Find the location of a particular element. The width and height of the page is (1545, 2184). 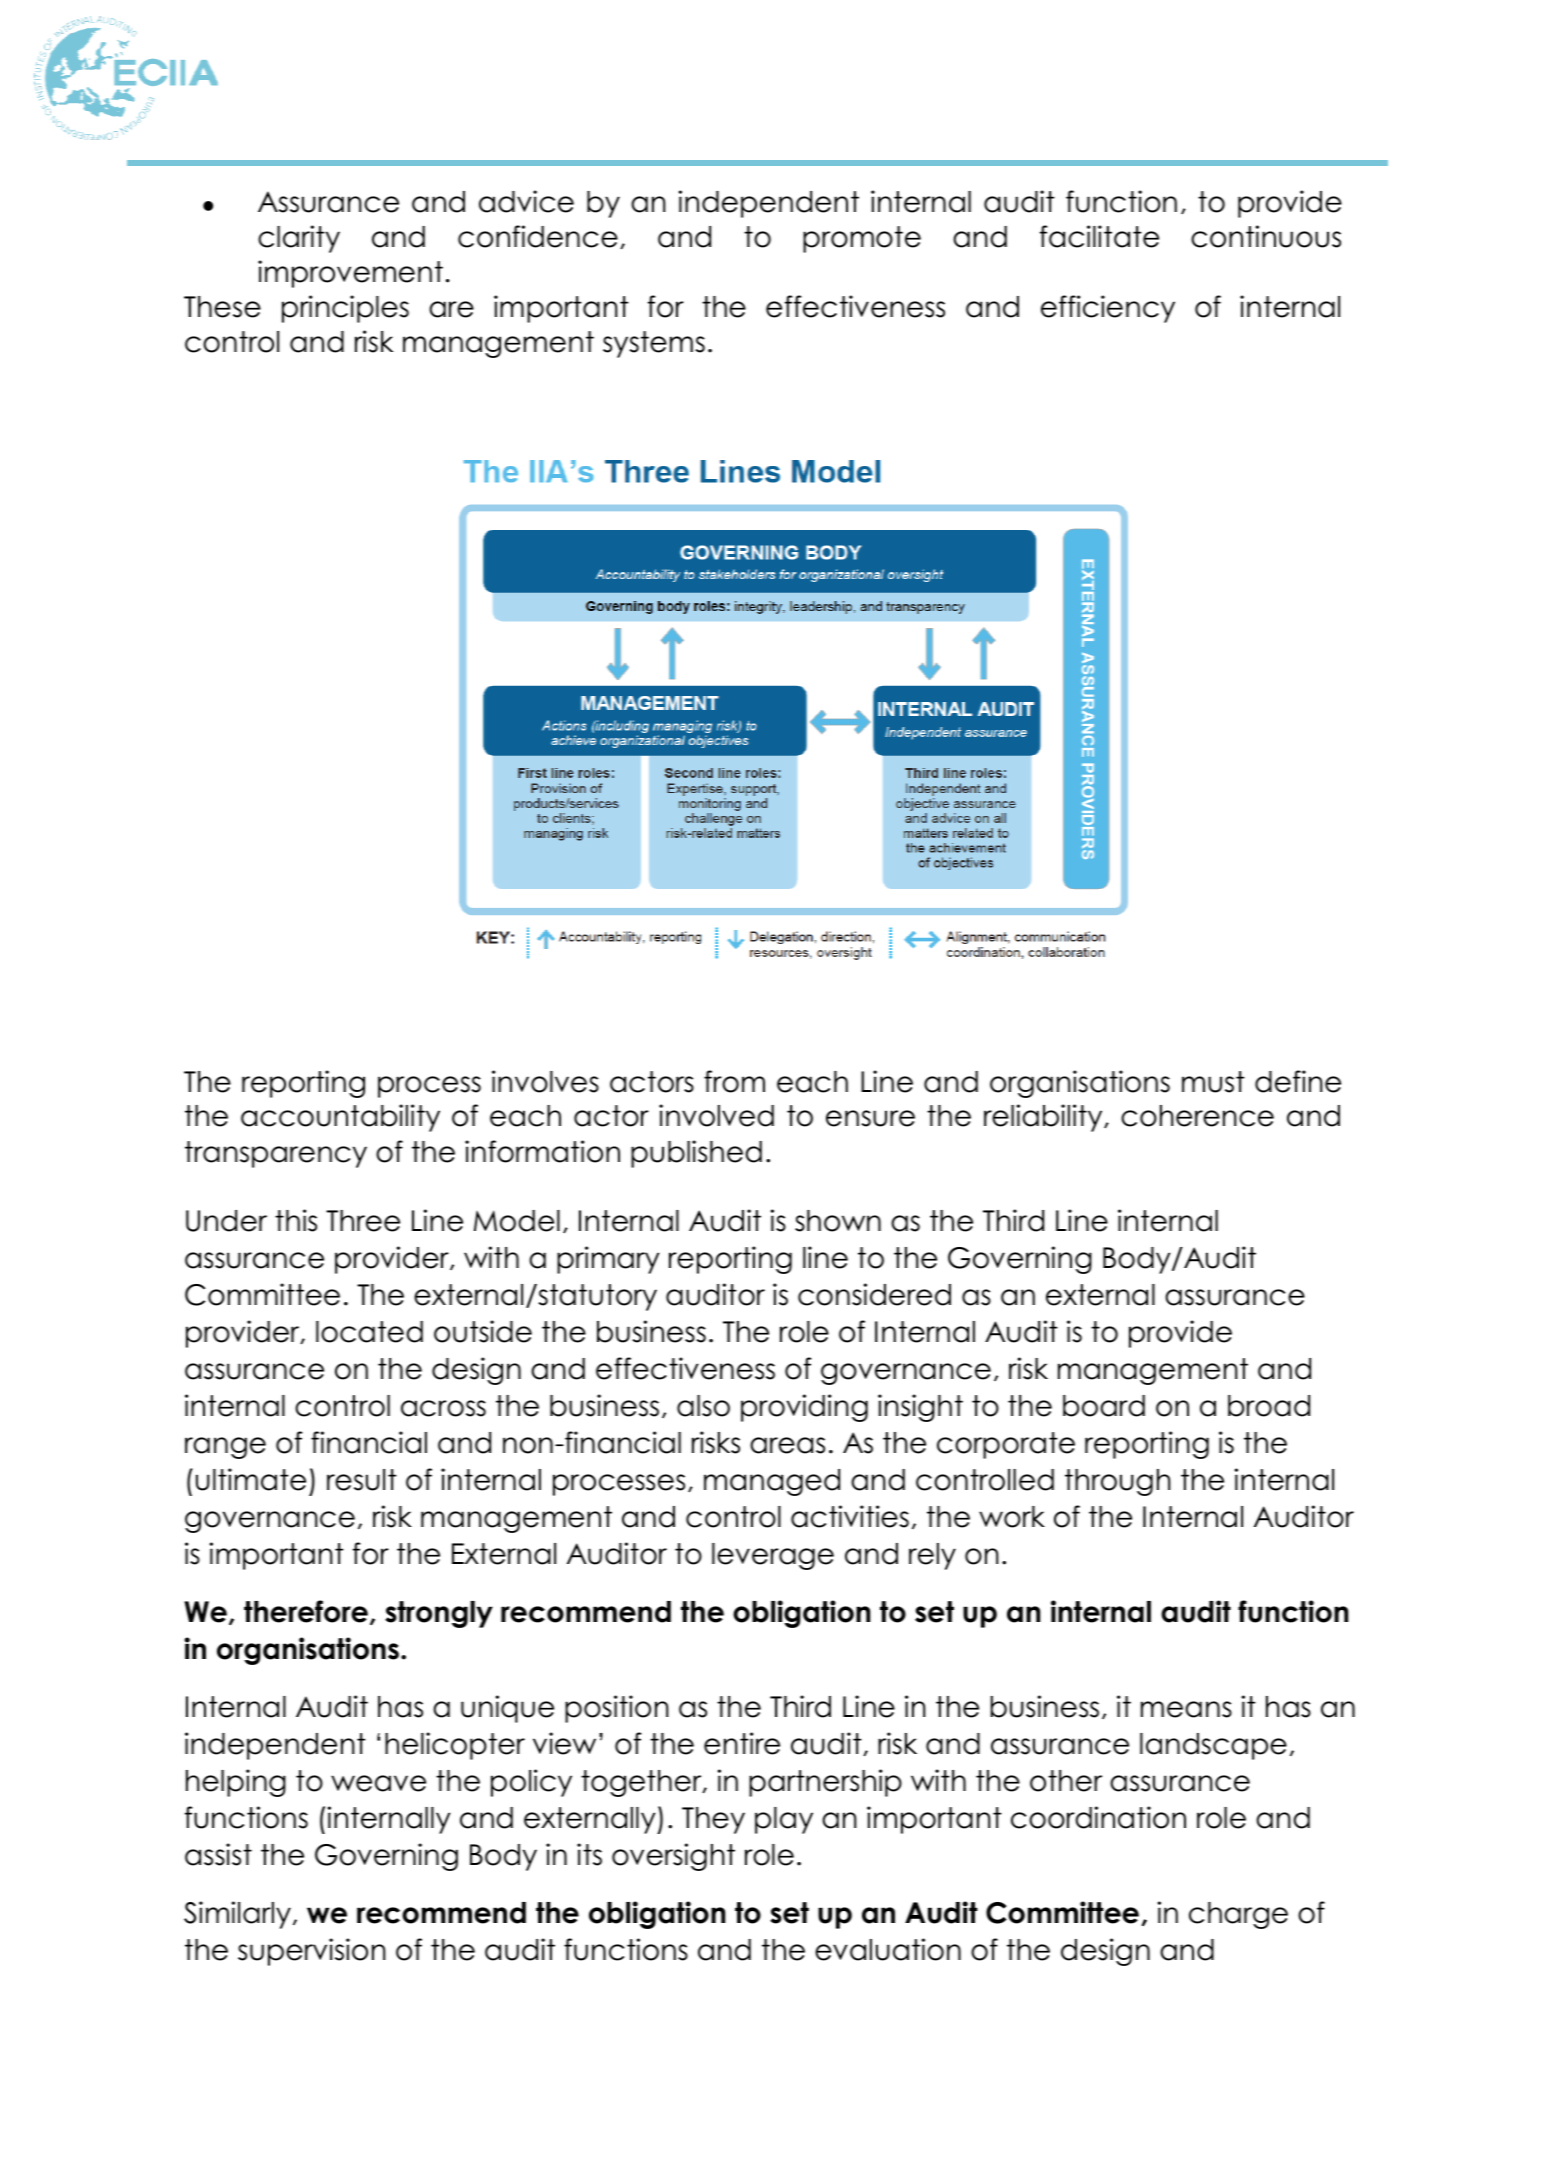

located is located at coordinates (369, 1332).
